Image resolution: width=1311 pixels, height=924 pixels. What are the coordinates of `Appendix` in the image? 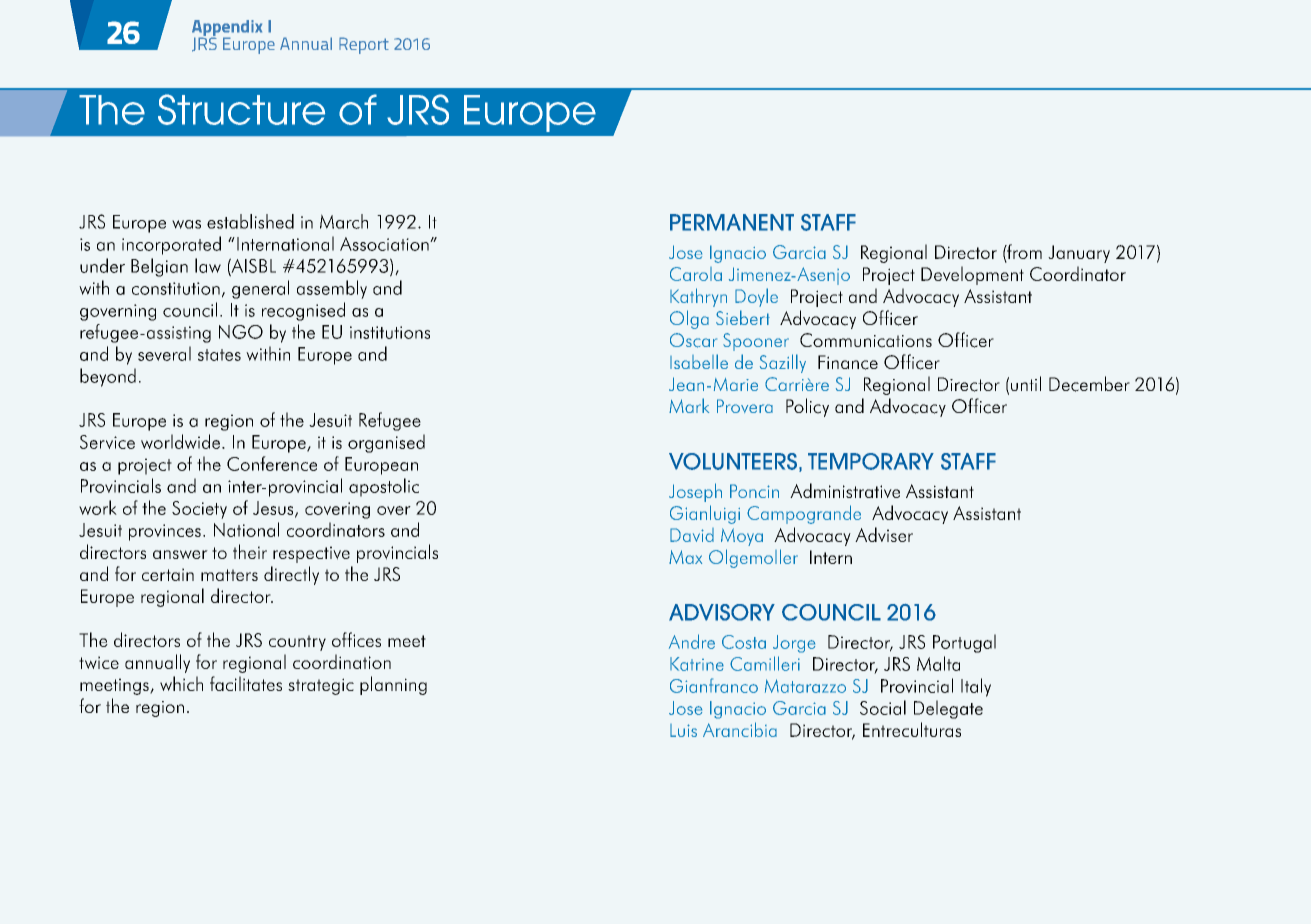 It's located at (227, 29).
